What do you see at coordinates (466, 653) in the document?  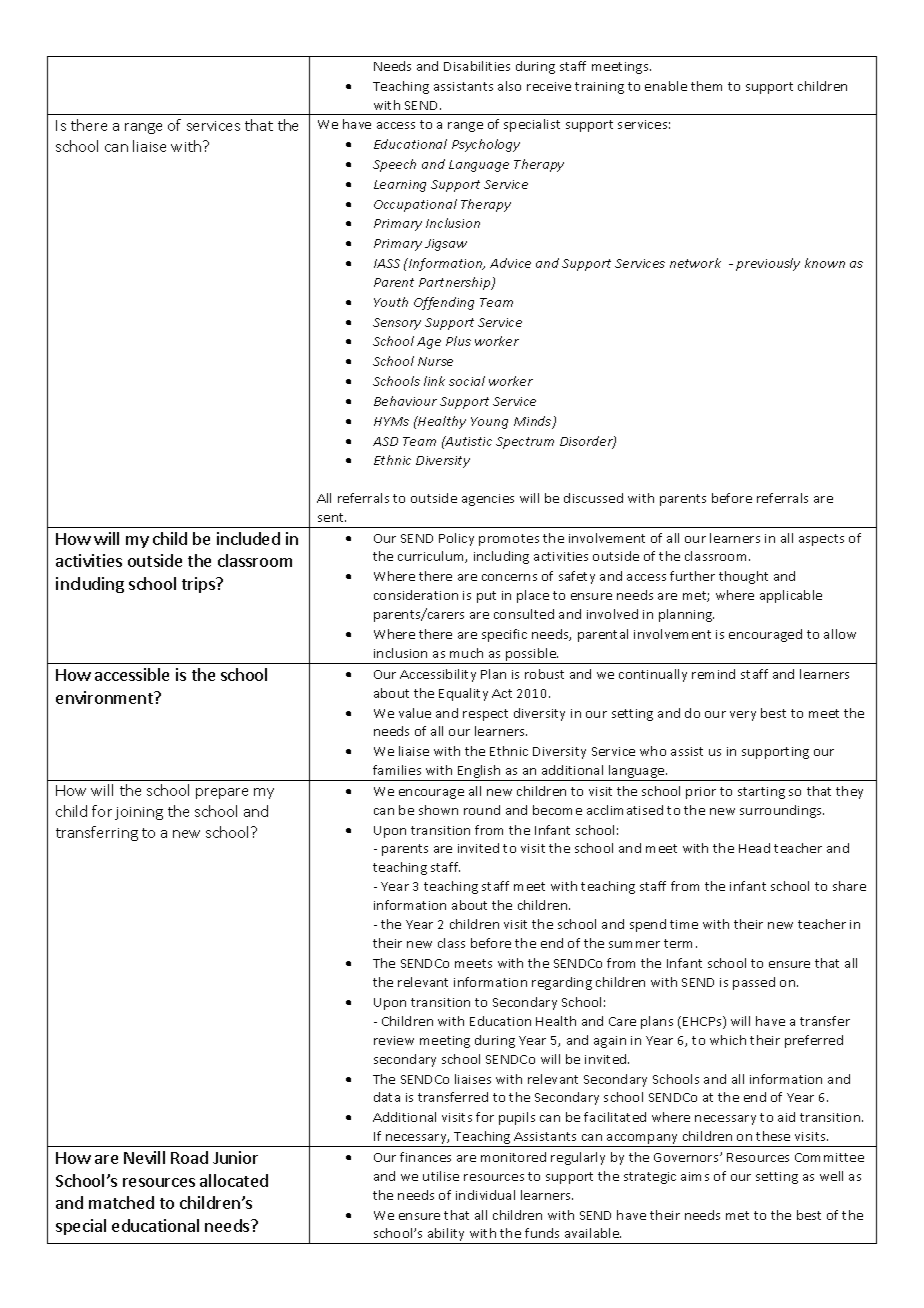 I see `much` at bounding box center [466, 653].
